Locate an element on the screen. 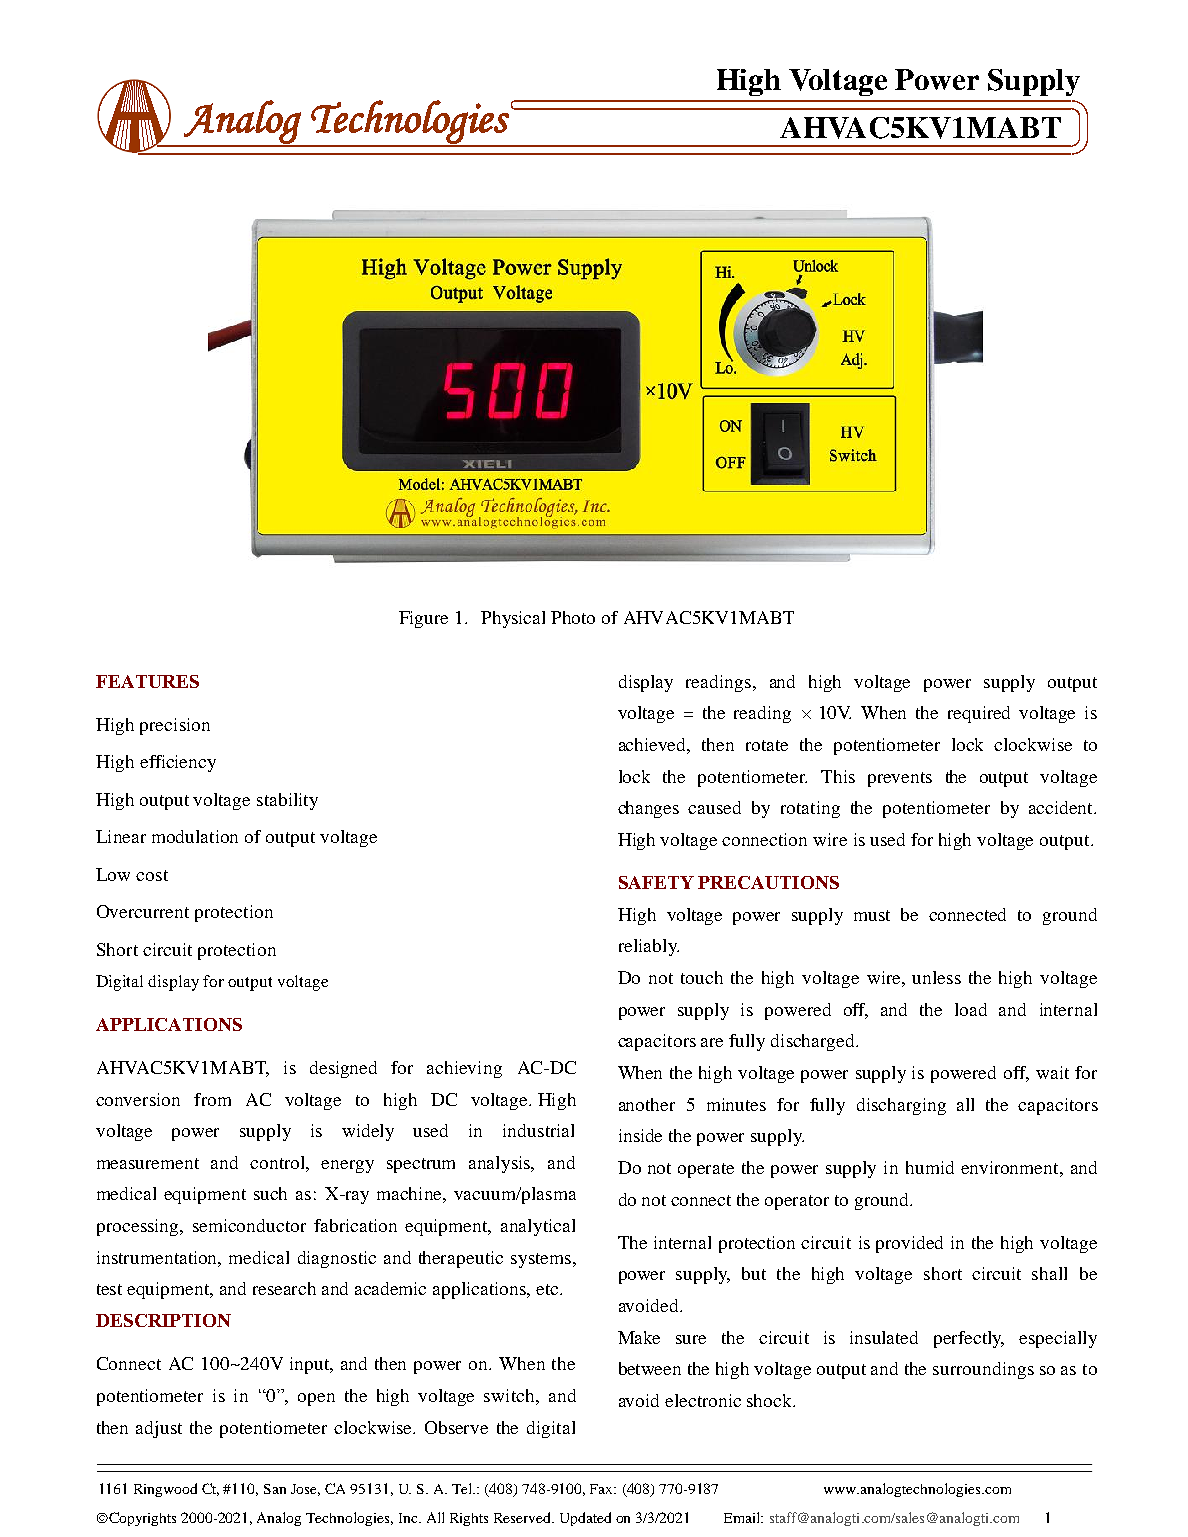 The width and height of the screenshot is (1188, 1537). humid is located at coordinates (930, 1167).
